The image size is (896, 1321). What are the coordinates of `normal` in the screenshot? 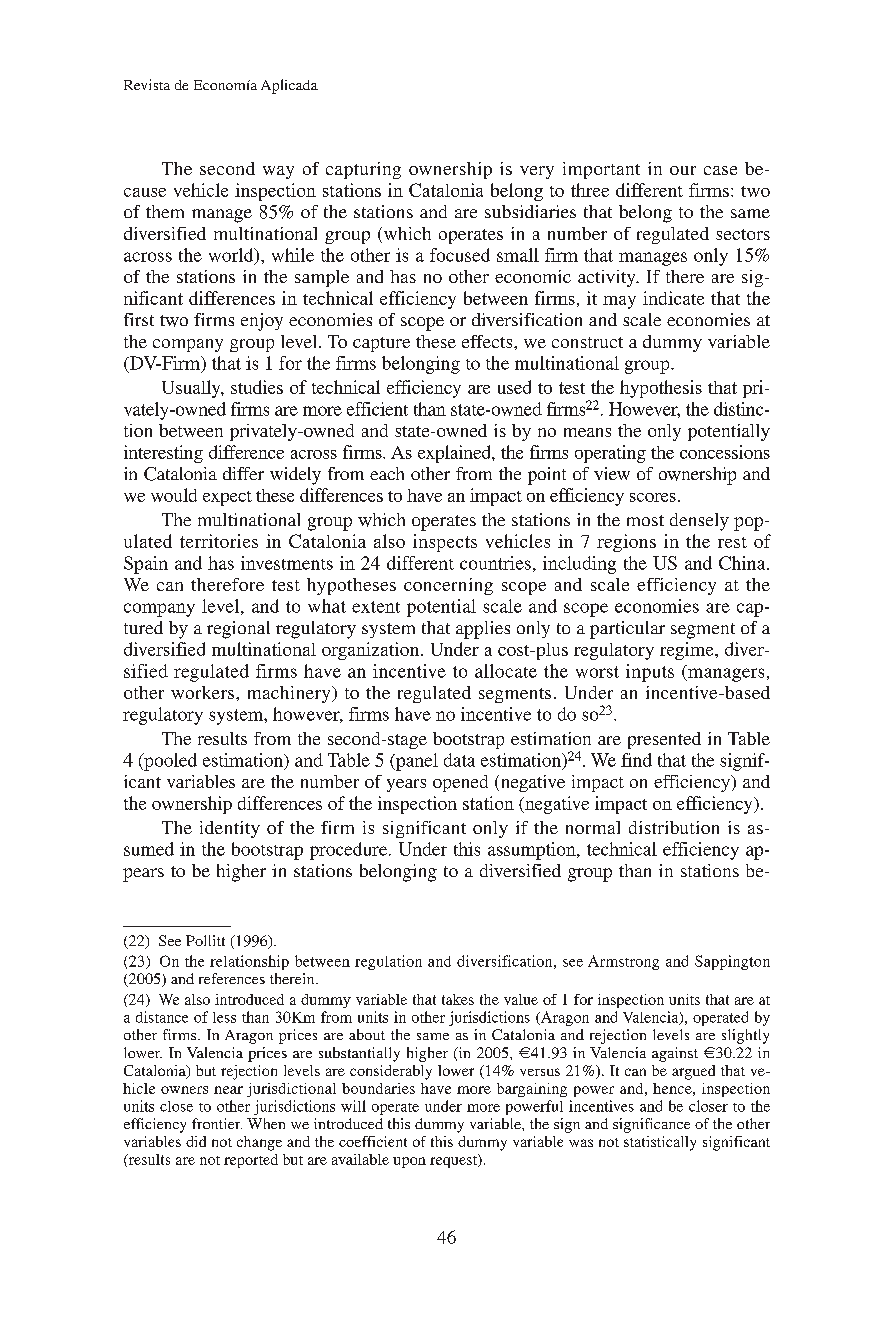 It's located at (593, 827).
